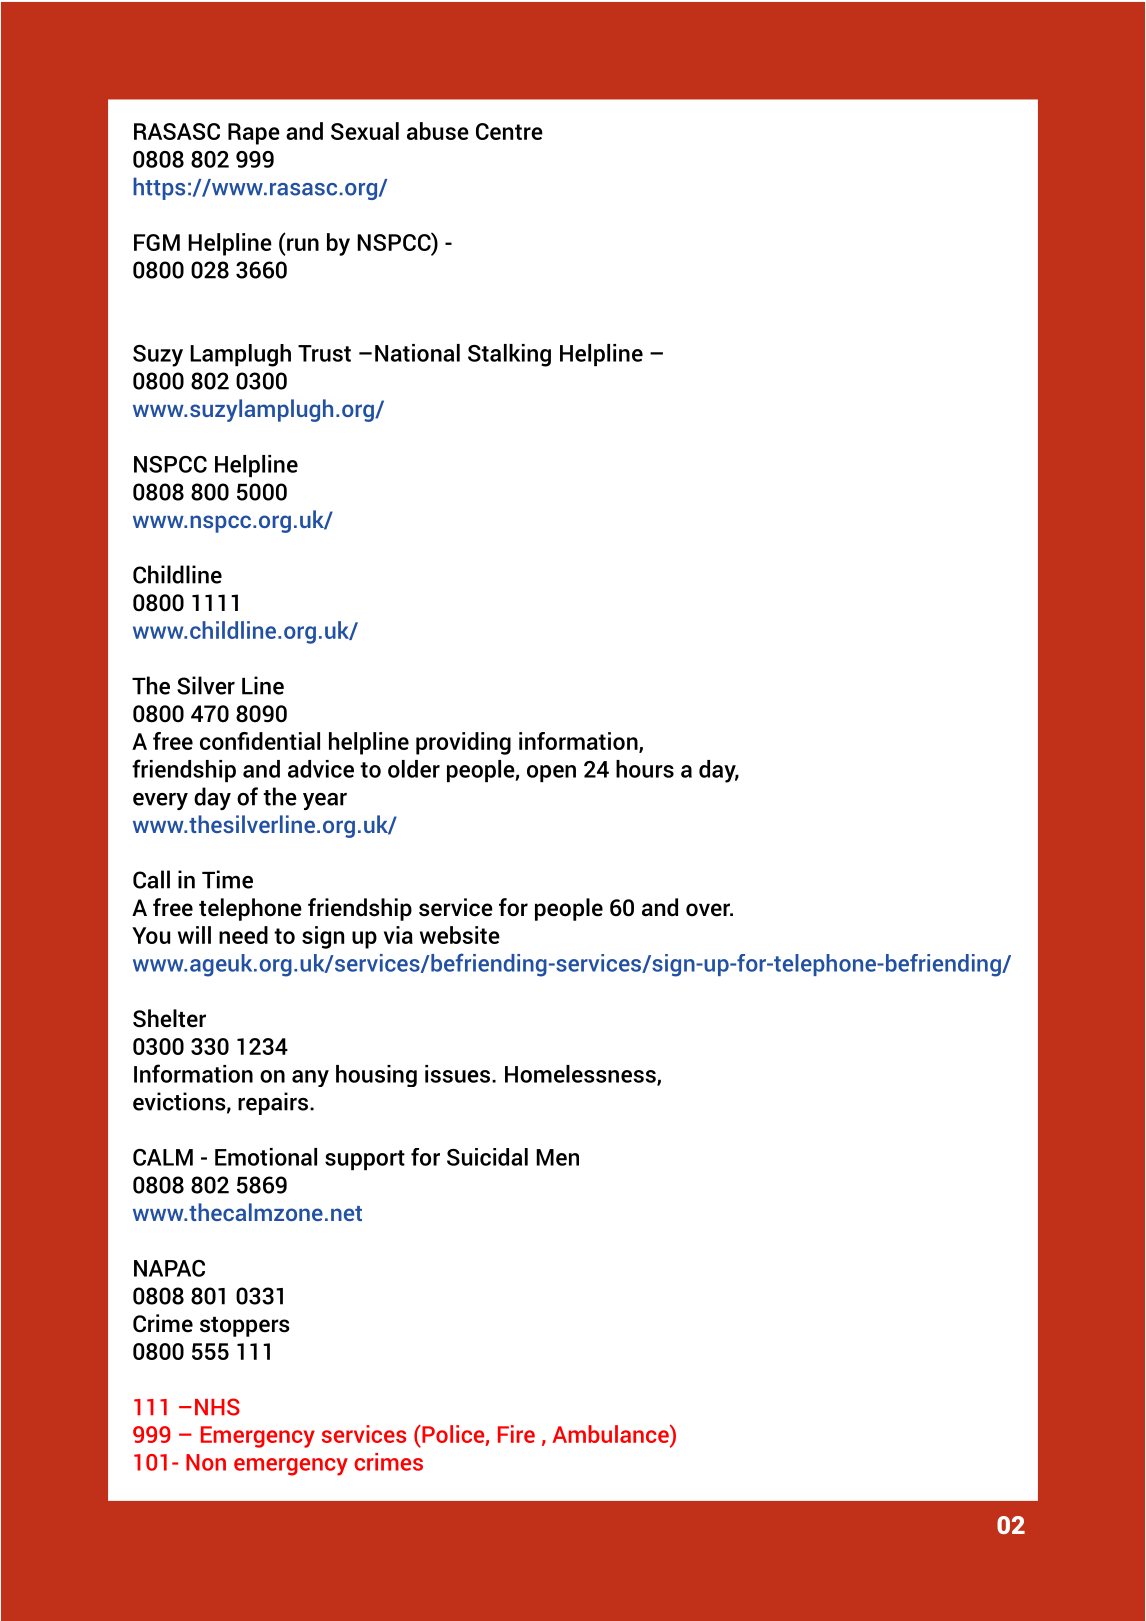 The image size is (1146, 1621). I want to click on confidential, so click(260, 741).
